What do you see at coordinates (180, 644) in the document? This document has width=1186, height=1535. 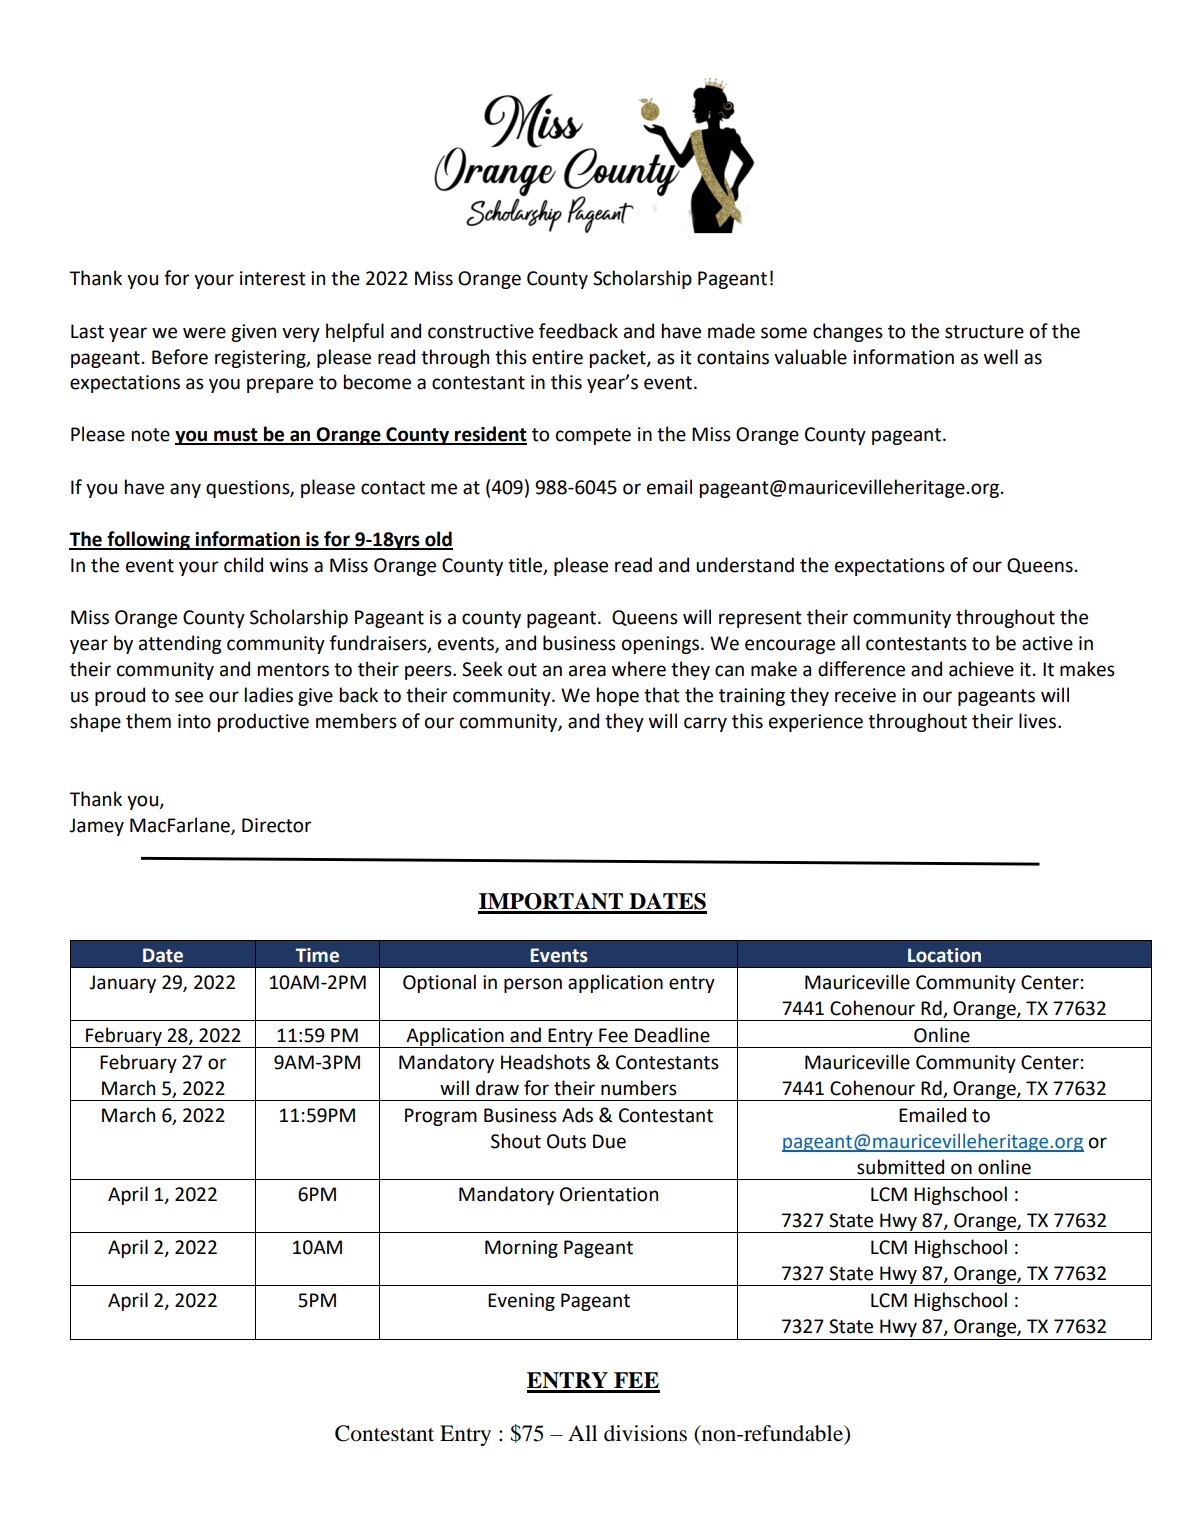 I see `attending` at bounding box center [180, 644].
